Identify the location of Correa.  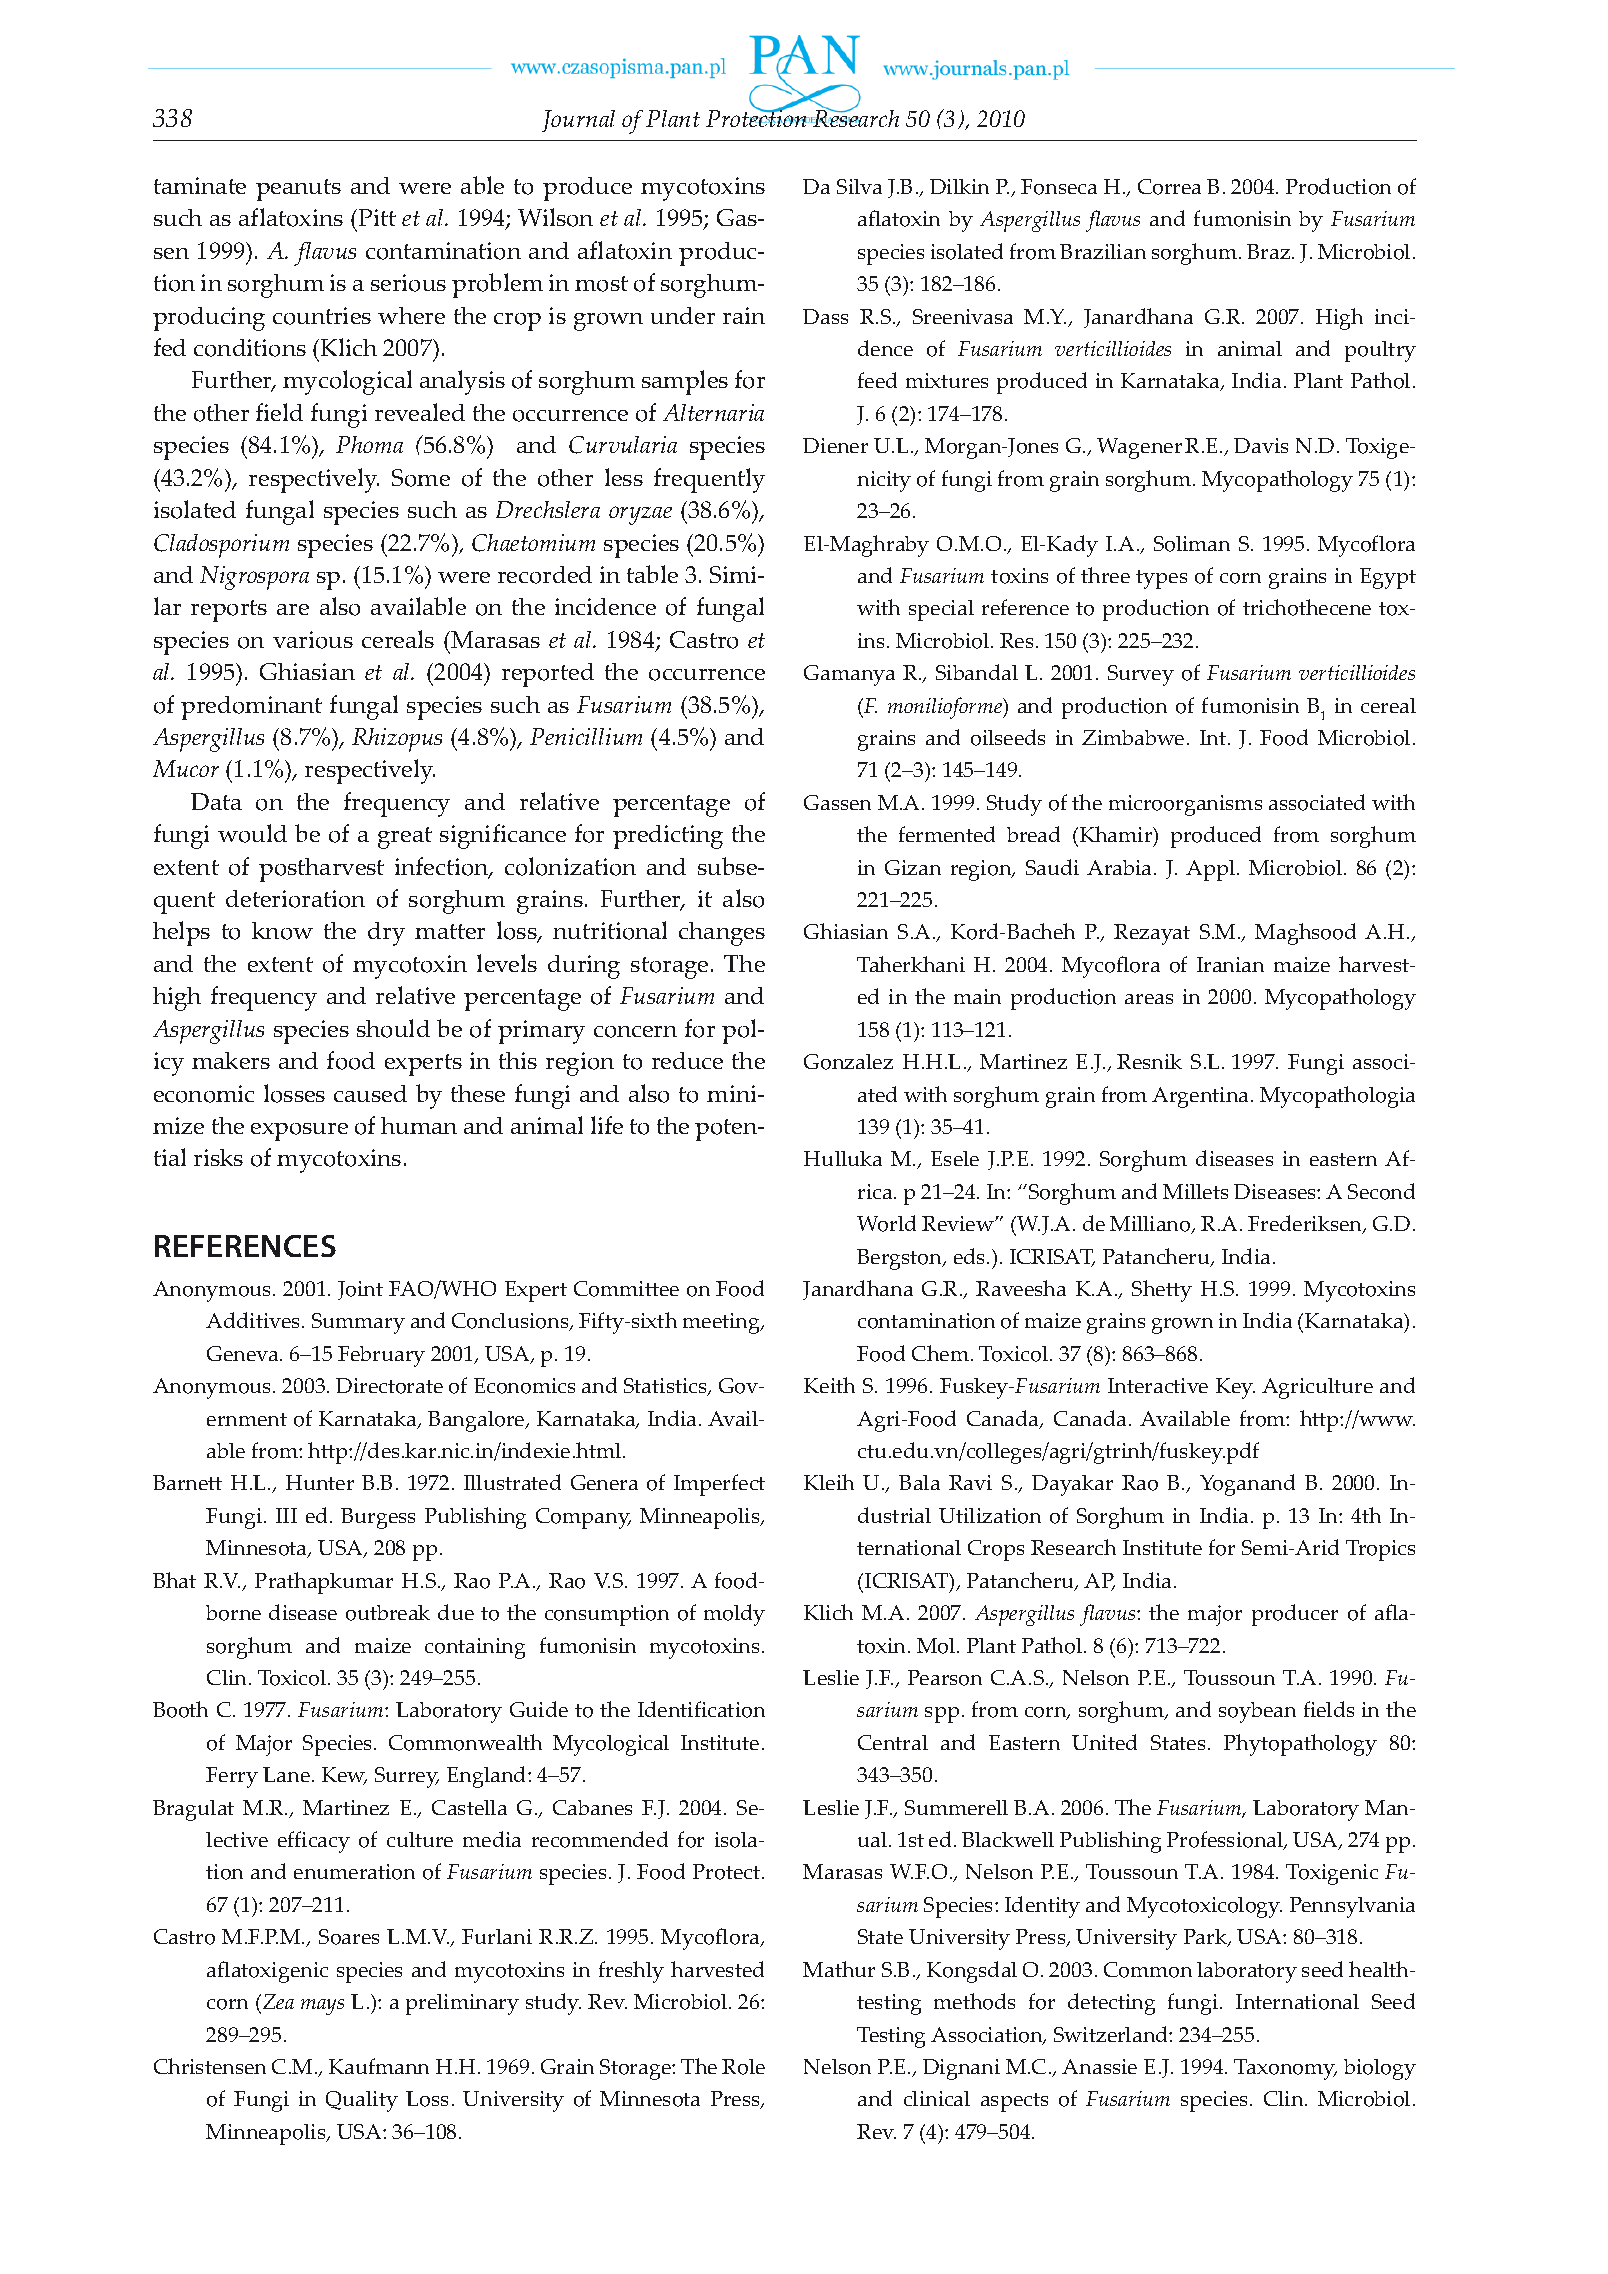
(1169, 187).
